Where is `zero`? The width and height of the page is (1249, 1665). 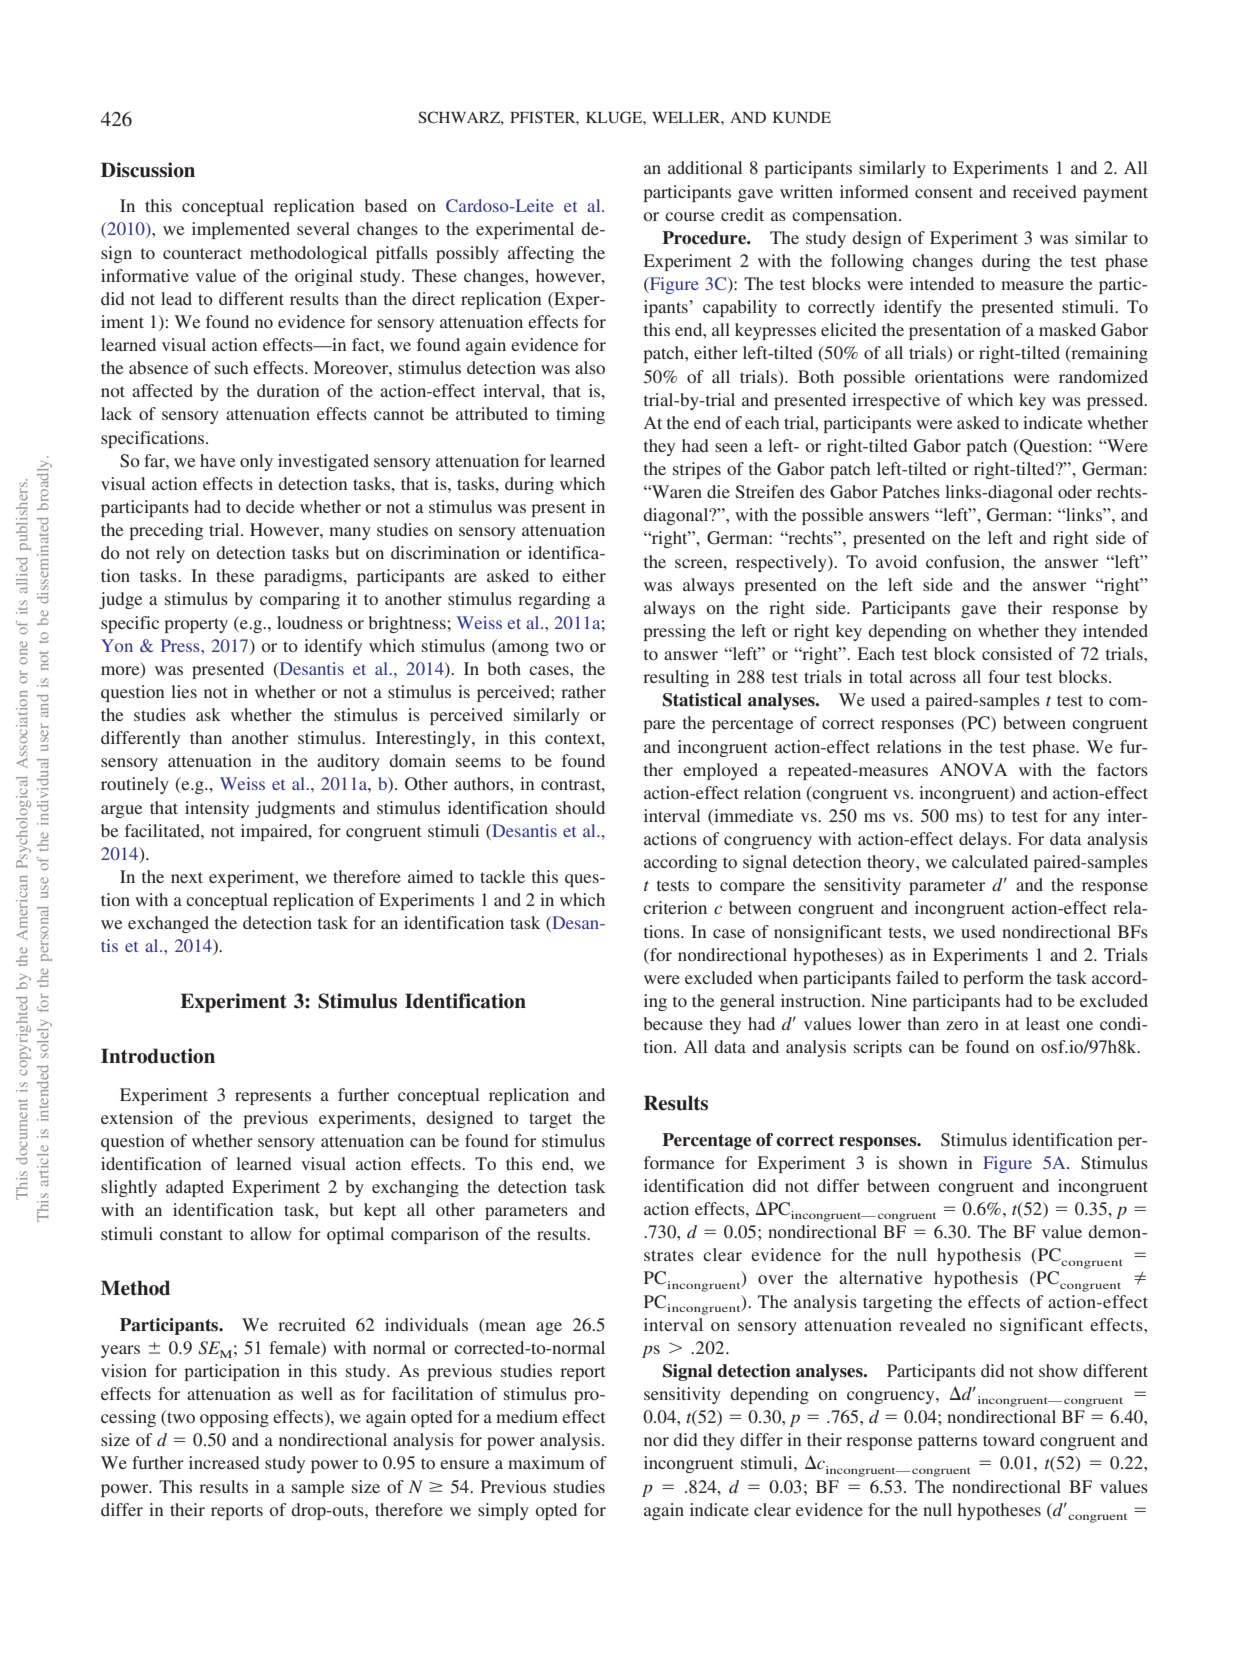 zero is located at coordinates (962, 1025).
